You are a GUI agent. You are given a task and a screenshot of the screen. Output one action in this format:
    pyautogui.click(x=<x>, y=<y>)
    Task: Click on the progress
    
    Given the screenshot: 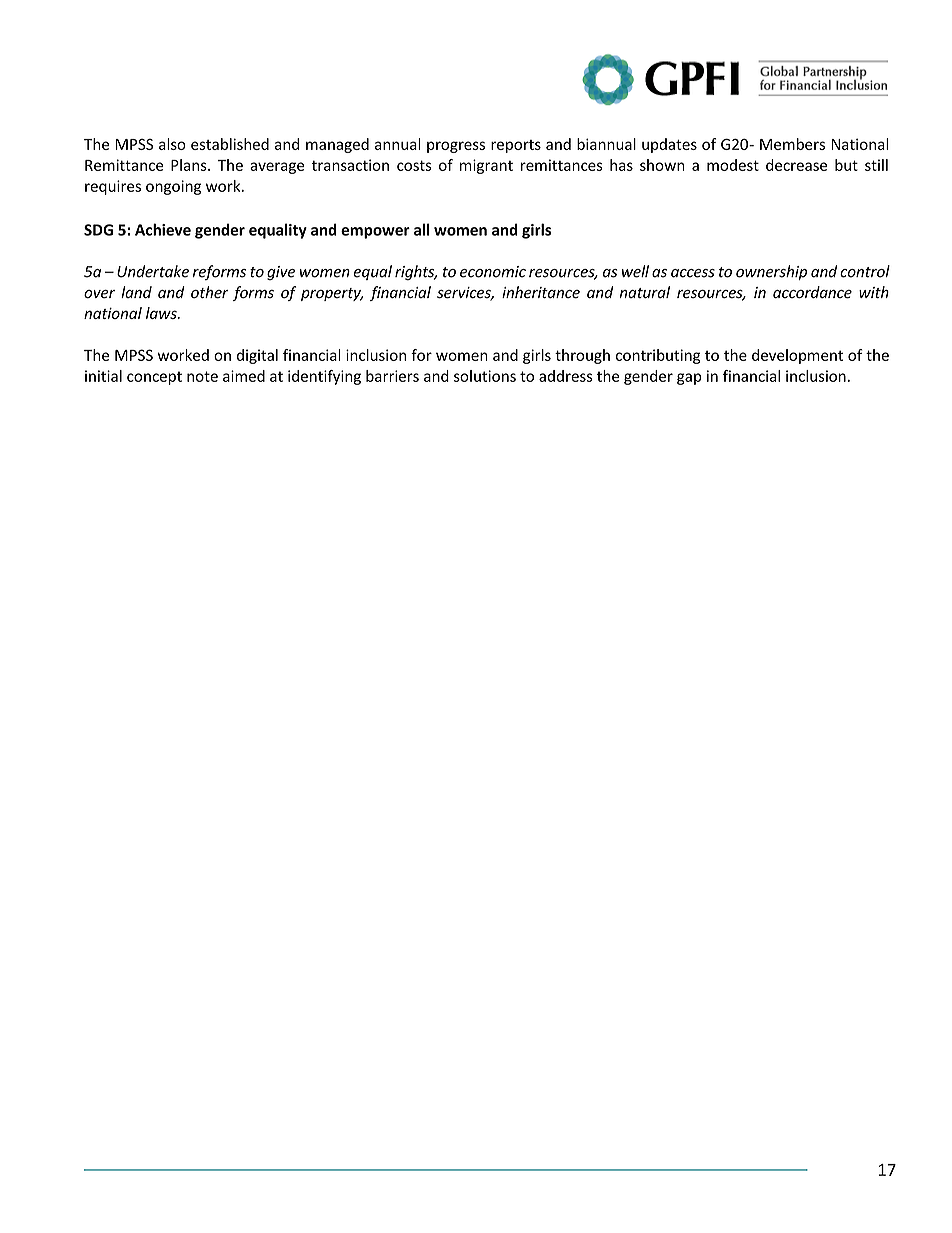 What is the action you would take?
    pyautogui.click(x=456, y=147)
